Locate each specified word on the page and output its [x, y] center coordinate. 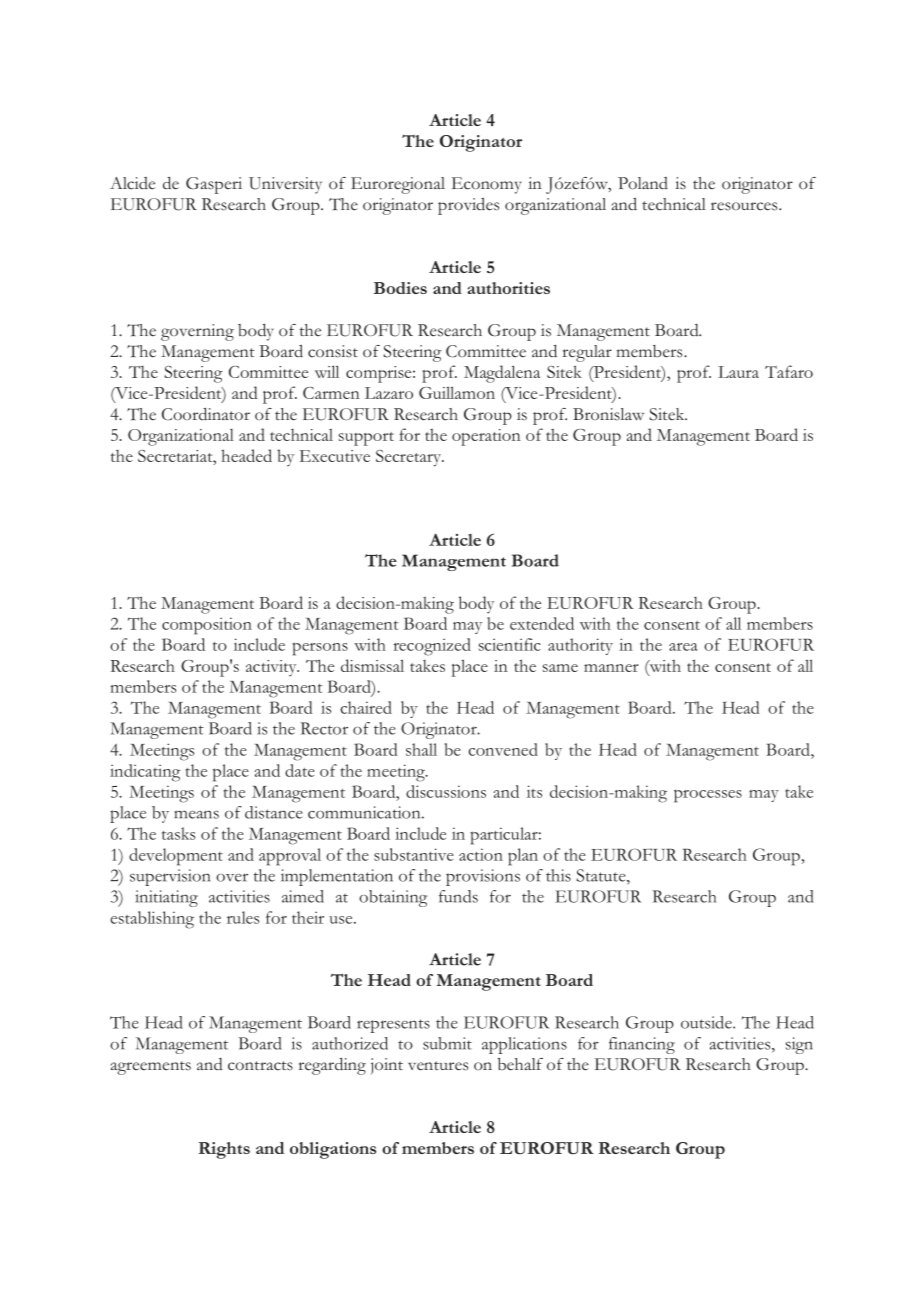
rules [243, 917]
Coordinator [206, 414]
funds [458, 896]
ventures [438, 1066]
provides [468, 206]
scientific [510, 644]
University [285, 185]
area [683, 647]
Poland [643, 183]
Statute [602, 875]
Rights [224, 1150]
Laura [738, 372]
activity [272, 668]
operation [486, 437]
